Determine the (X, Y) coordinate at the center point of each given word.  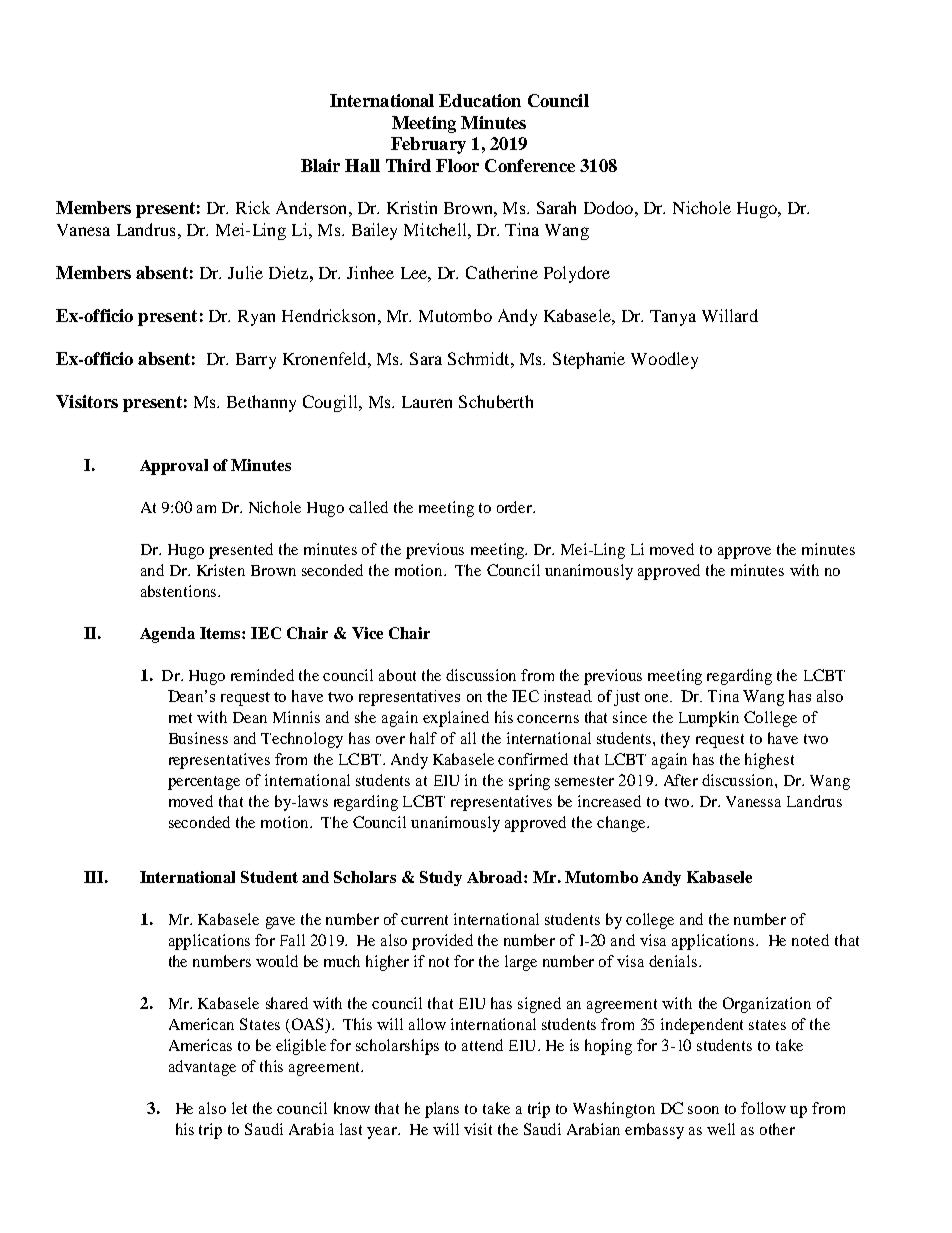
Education (480, 100)
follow (763, 1108)
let (239, 1108)
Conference (530, 165)
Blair (320, 165)
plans (442, 1110)
